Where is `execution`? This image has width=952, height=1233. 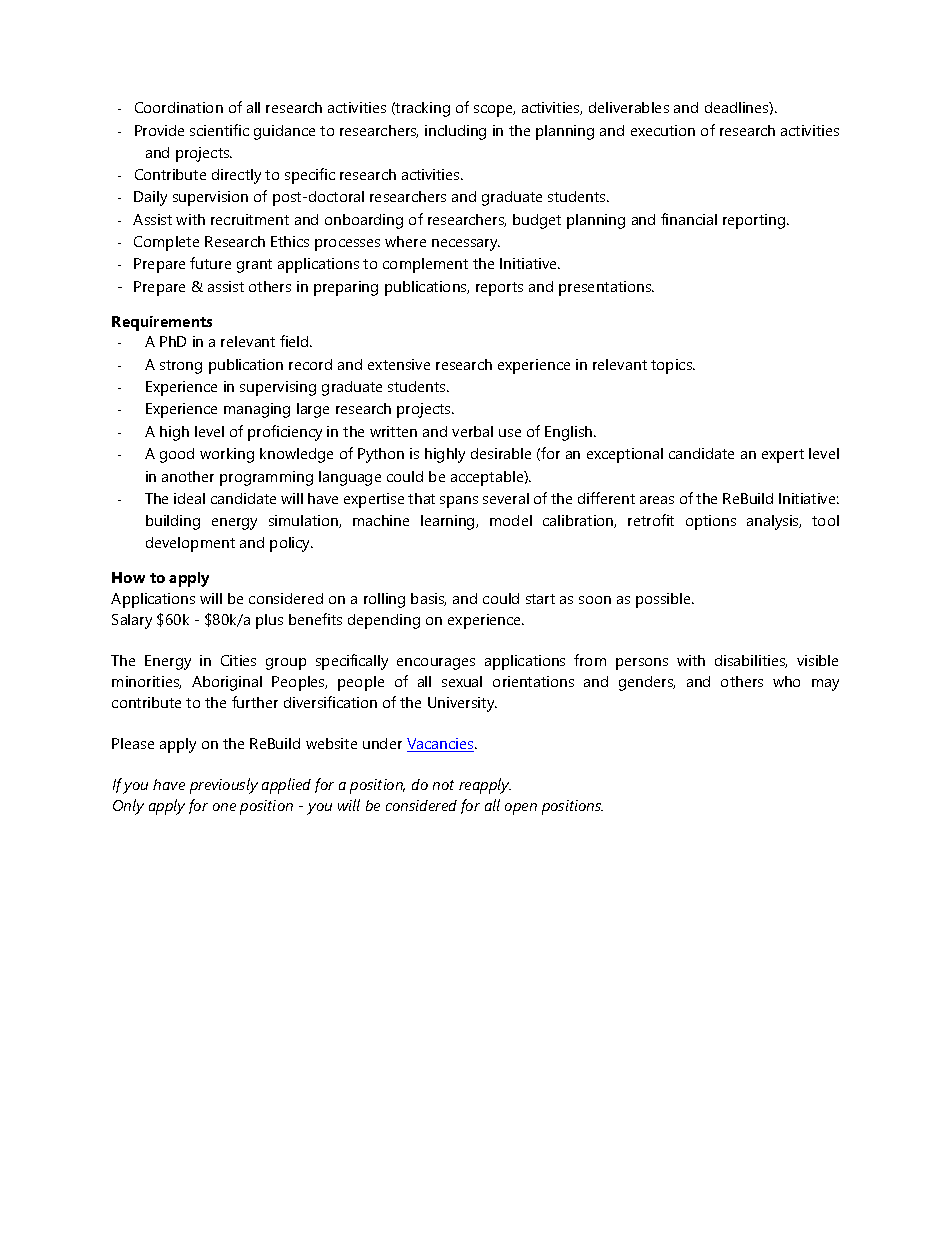
execution is located at coordinates (663, 130).
